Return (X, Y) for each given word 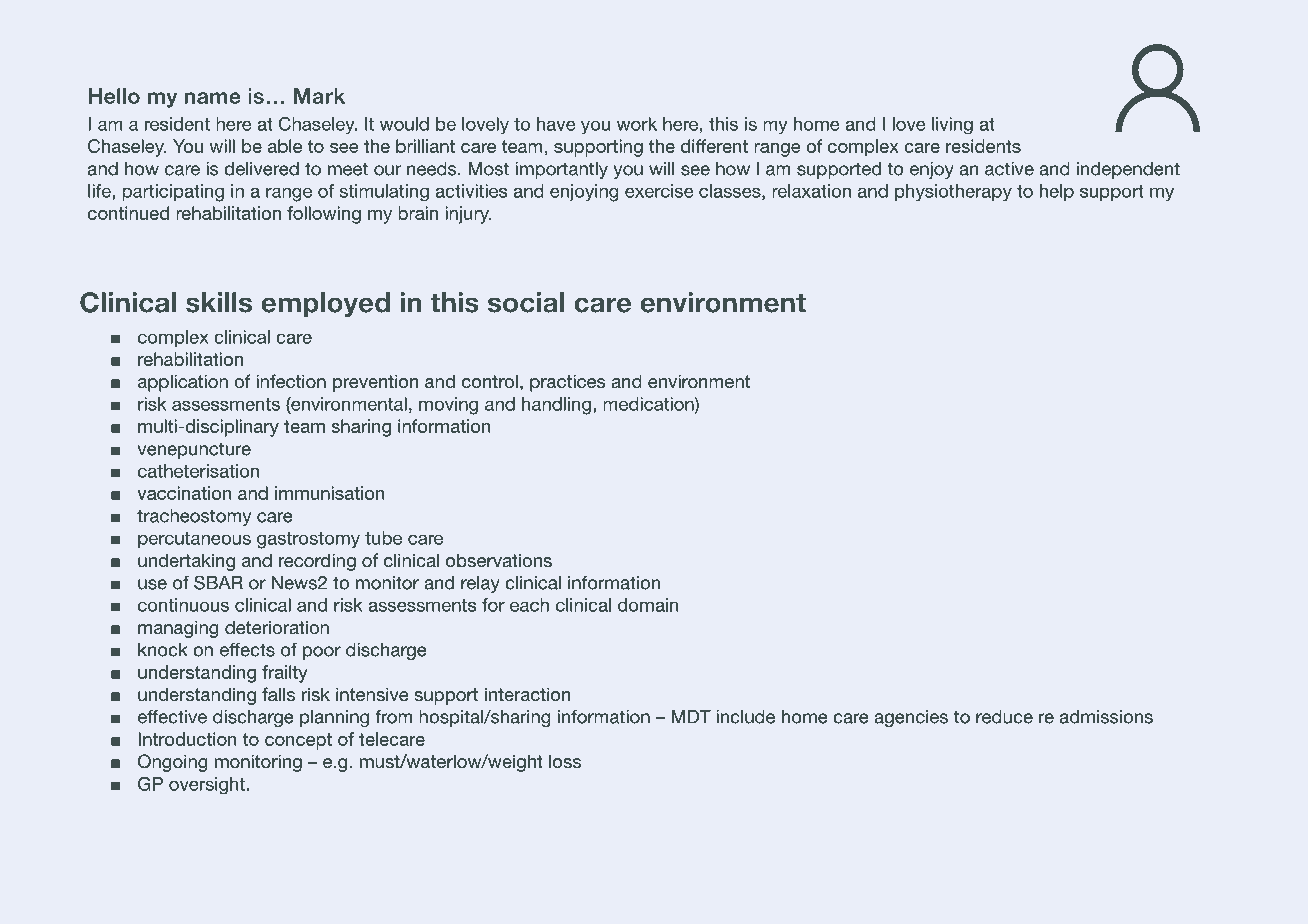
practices (567, 383)
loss (565, 761)
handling (556, 406)
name (212, 98)
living (952, 125)
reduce (1004, 717)
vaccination (184, 493)
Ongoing (173, 763)
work (637, 124)
